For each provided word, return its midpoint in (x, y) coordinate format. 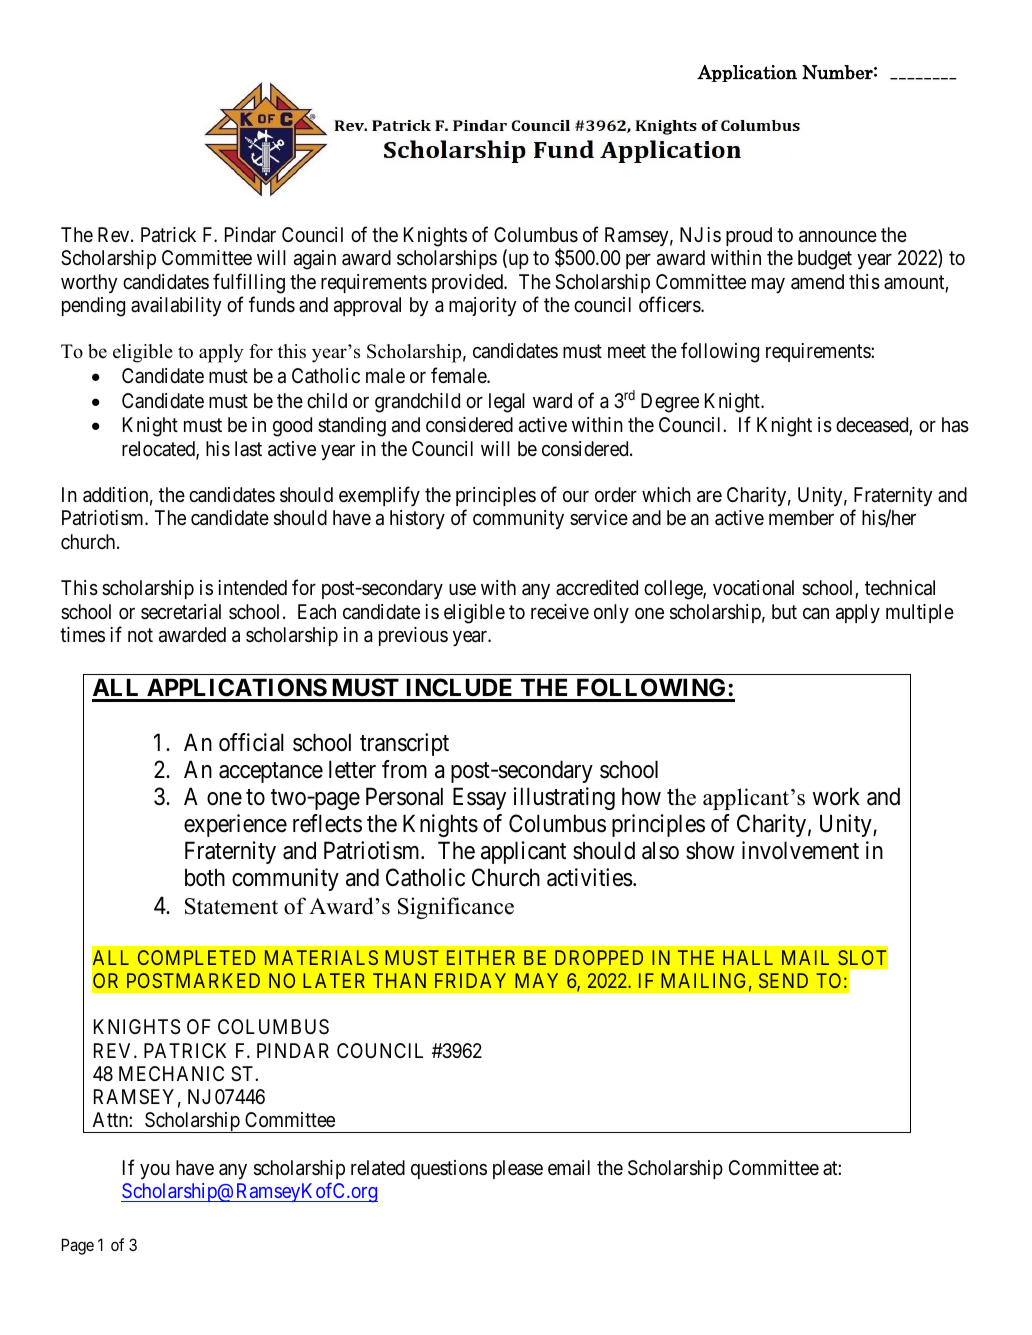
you (155, 1171)
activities (590, 877)
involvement (800, 850)
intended (252, 587)
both (205, 877)
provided (468, 283)
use (462, 589)
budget (825, 260)
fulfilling (249, 283)
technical (900, 588)
